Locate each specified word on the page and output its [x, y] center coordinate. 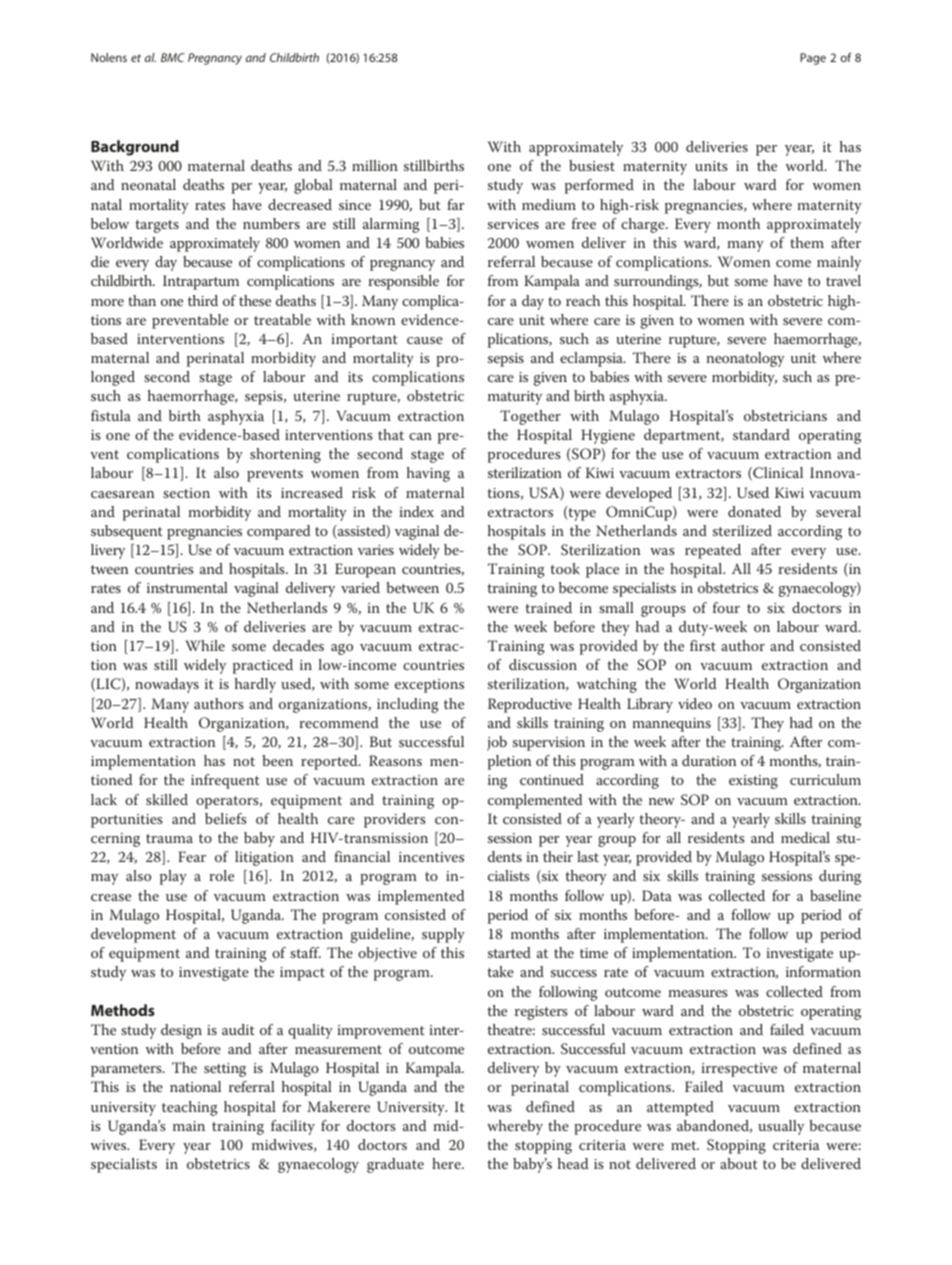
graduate [395, 1165]
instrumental [187, 587]
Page [813, 59]
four [726, 607]
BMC [173, 57]
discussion [543, 664]
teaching [190, 1108]
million [375, 165]
